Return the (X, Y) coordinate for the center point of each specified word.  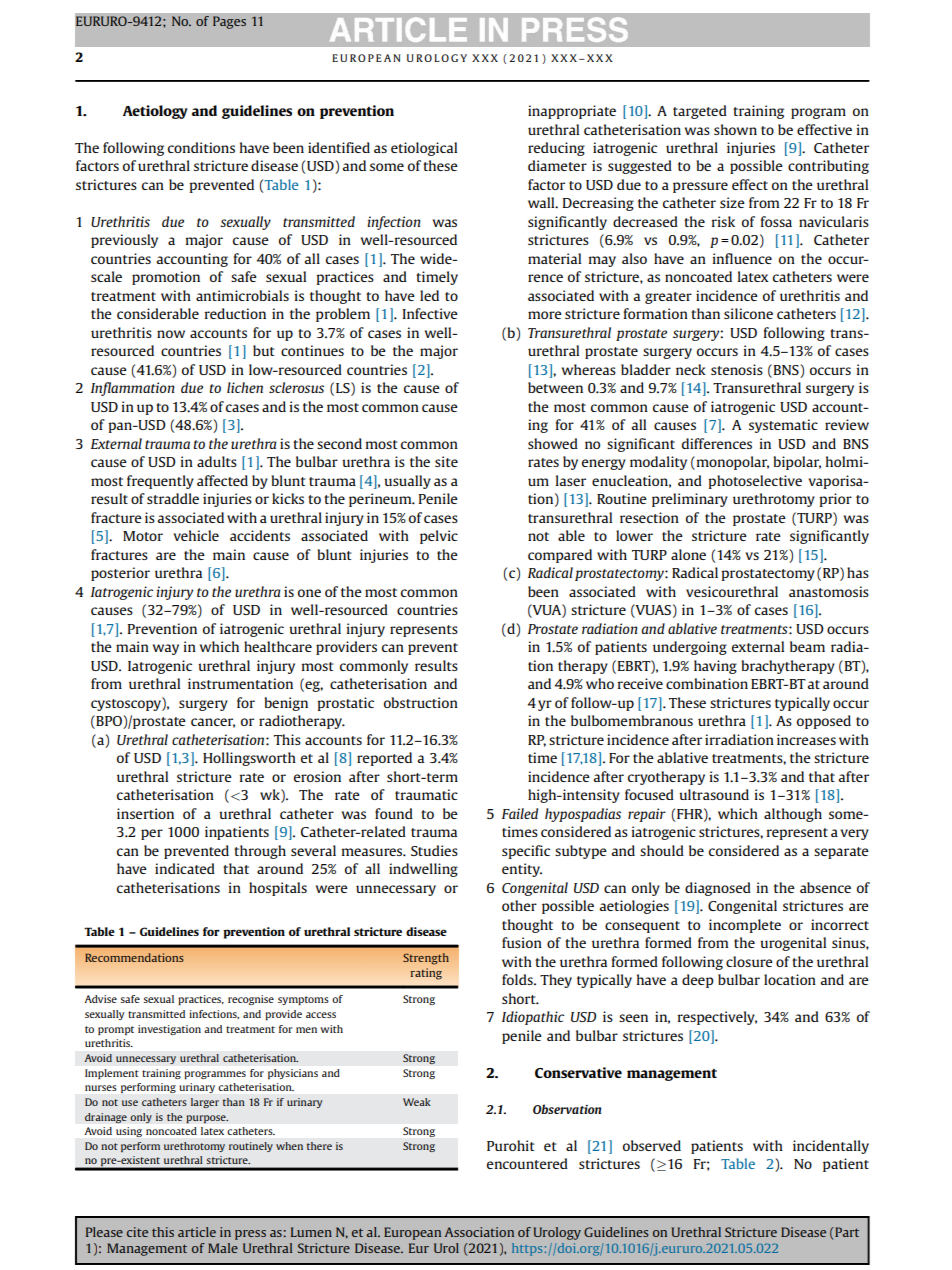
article (197, 1232)
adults (217, 461)
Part (847, 1232)
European (412, 1233)
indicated (185, 868)
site (446, 461)
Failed (520, 813)
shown (735, 129)
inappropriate (572, 112)
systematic (783, 426)
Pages (229, 22)
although (793, 815)
